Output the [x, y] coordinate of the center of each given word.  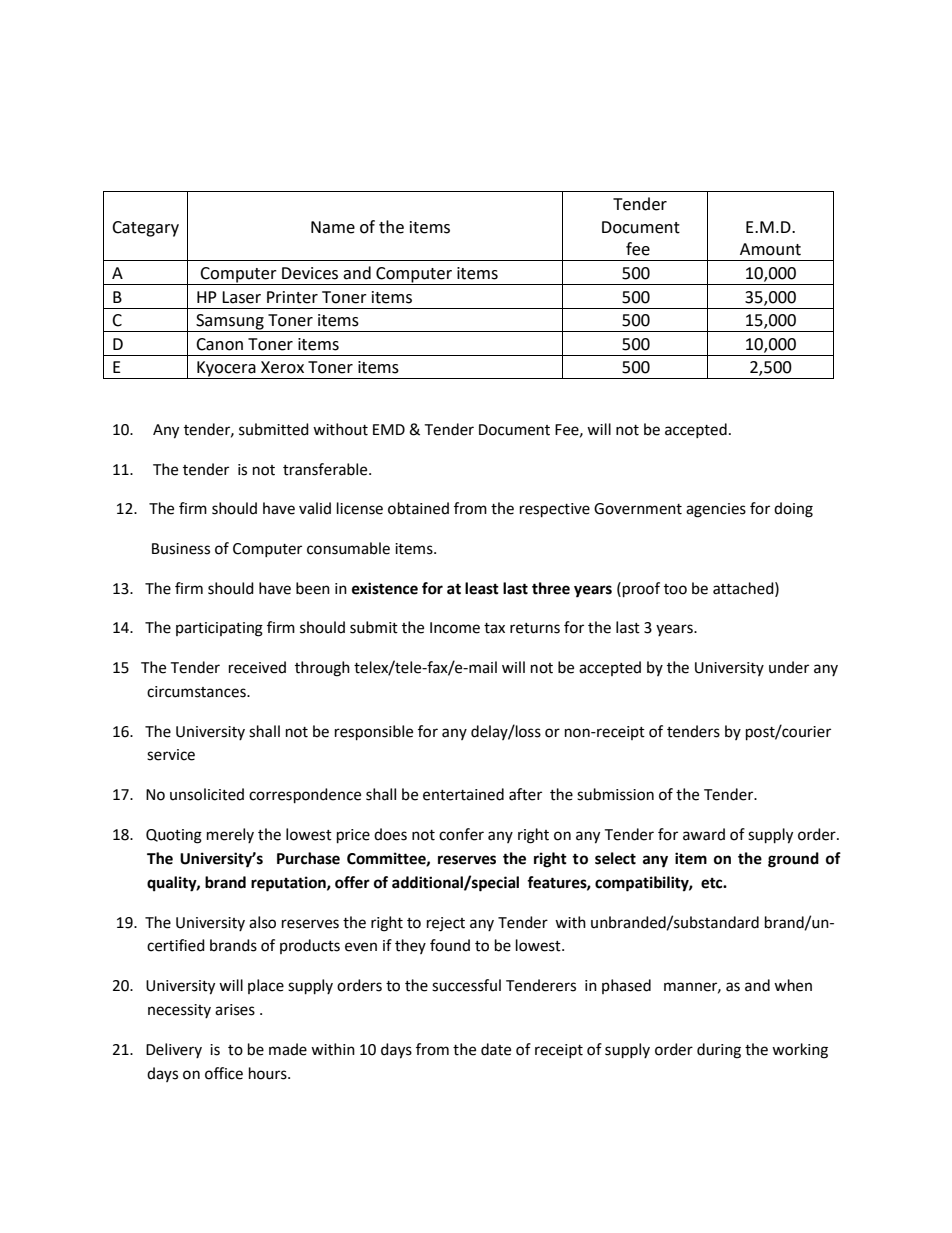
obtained [418, 508]
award [704, 834]
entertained [463, 794]
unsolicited [207, 794]
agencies [716, 510]
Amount [770, 249]
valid [315, 508]
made [288, 1049]
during [719, 1051]
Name [333, 227]
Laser [241, 297]
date [496, 1049]
